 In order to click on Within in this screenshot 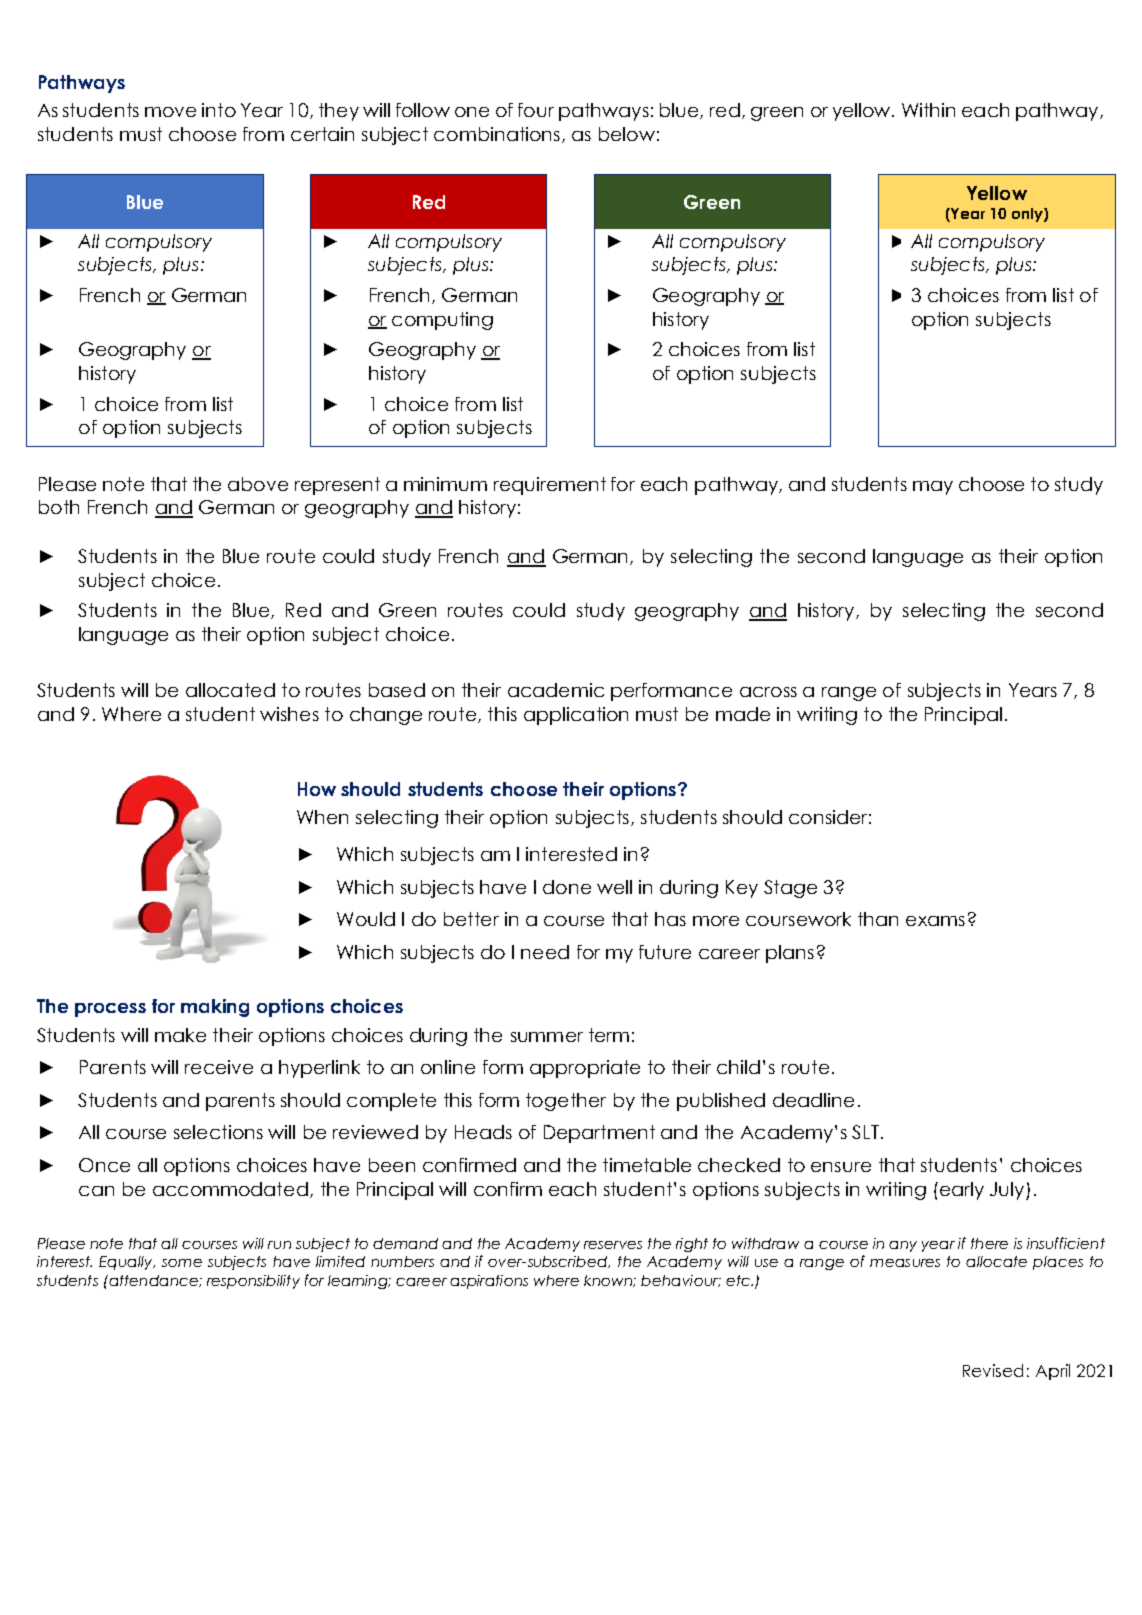, I will do `click(928, 110)`.
